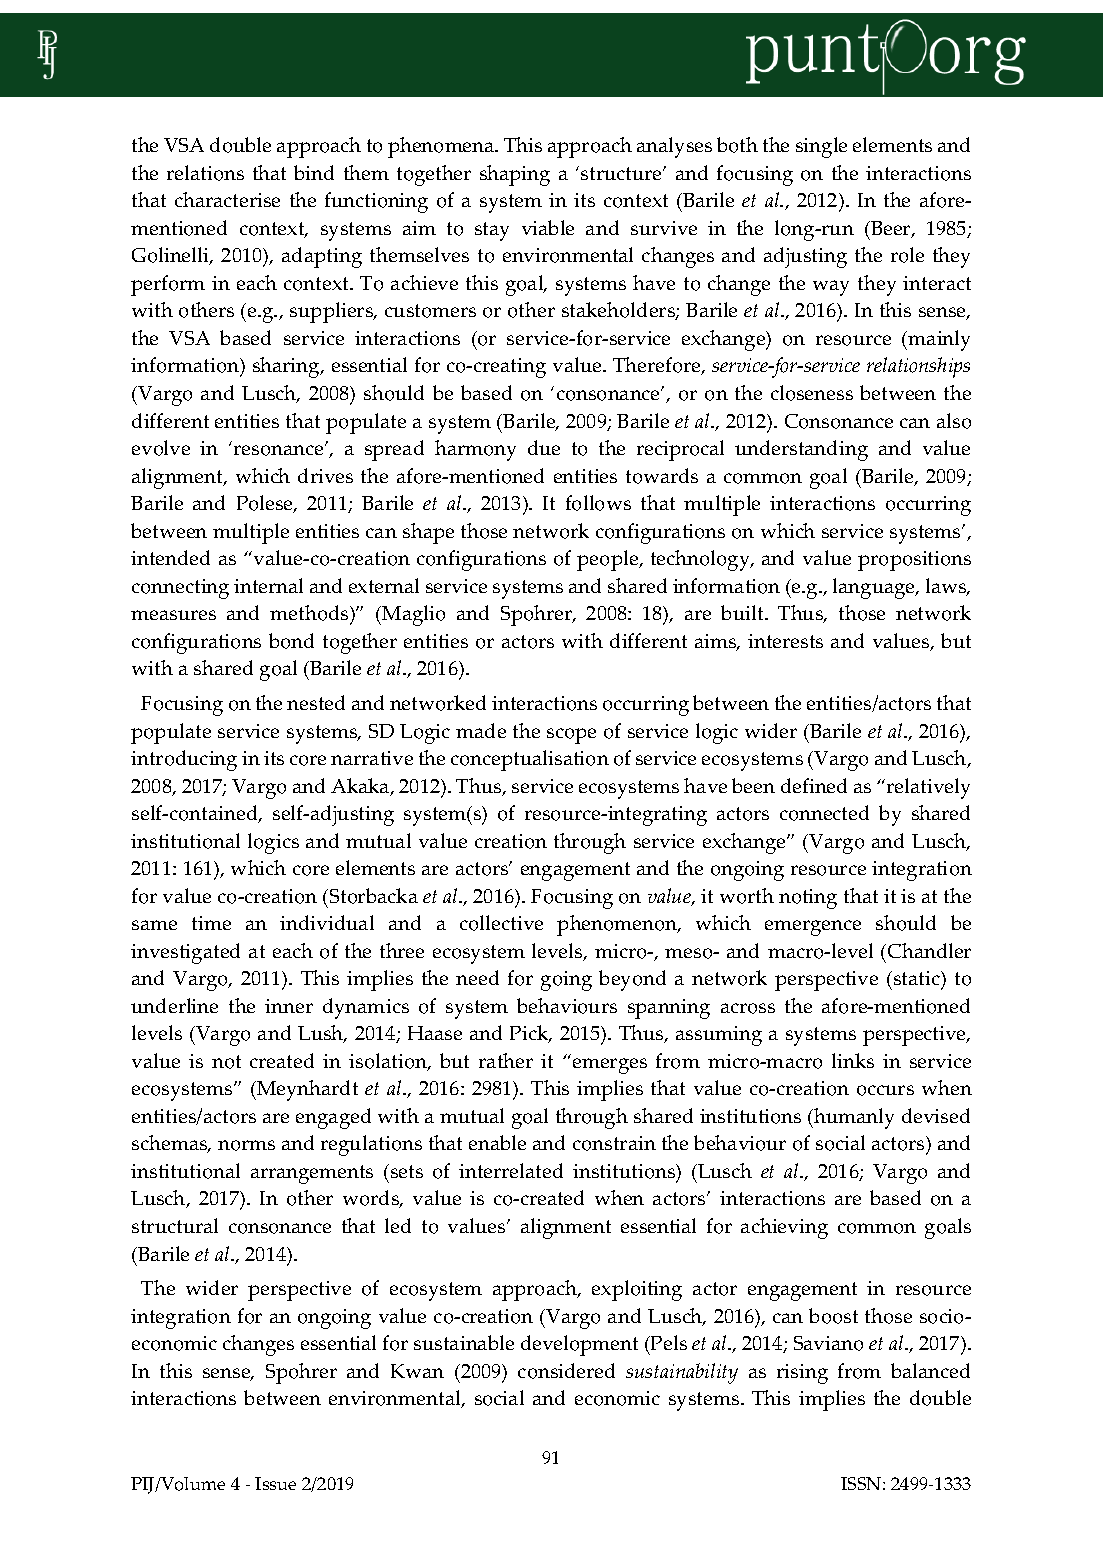 This document has height=1561, width=1103. I want to click on Issue, so click(275, 1483).
